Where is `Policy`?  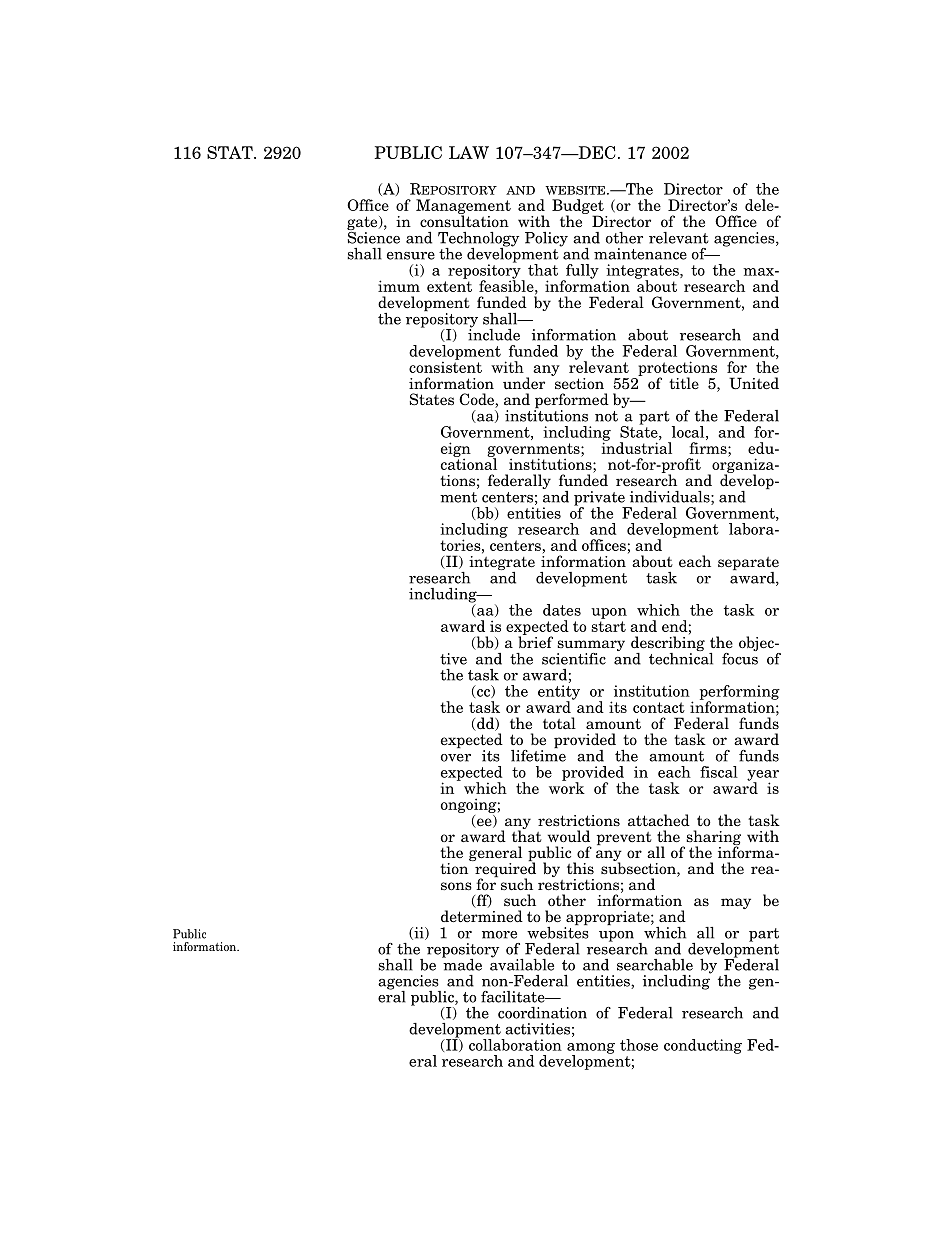 Policy is located at coordinates (546, 239).
